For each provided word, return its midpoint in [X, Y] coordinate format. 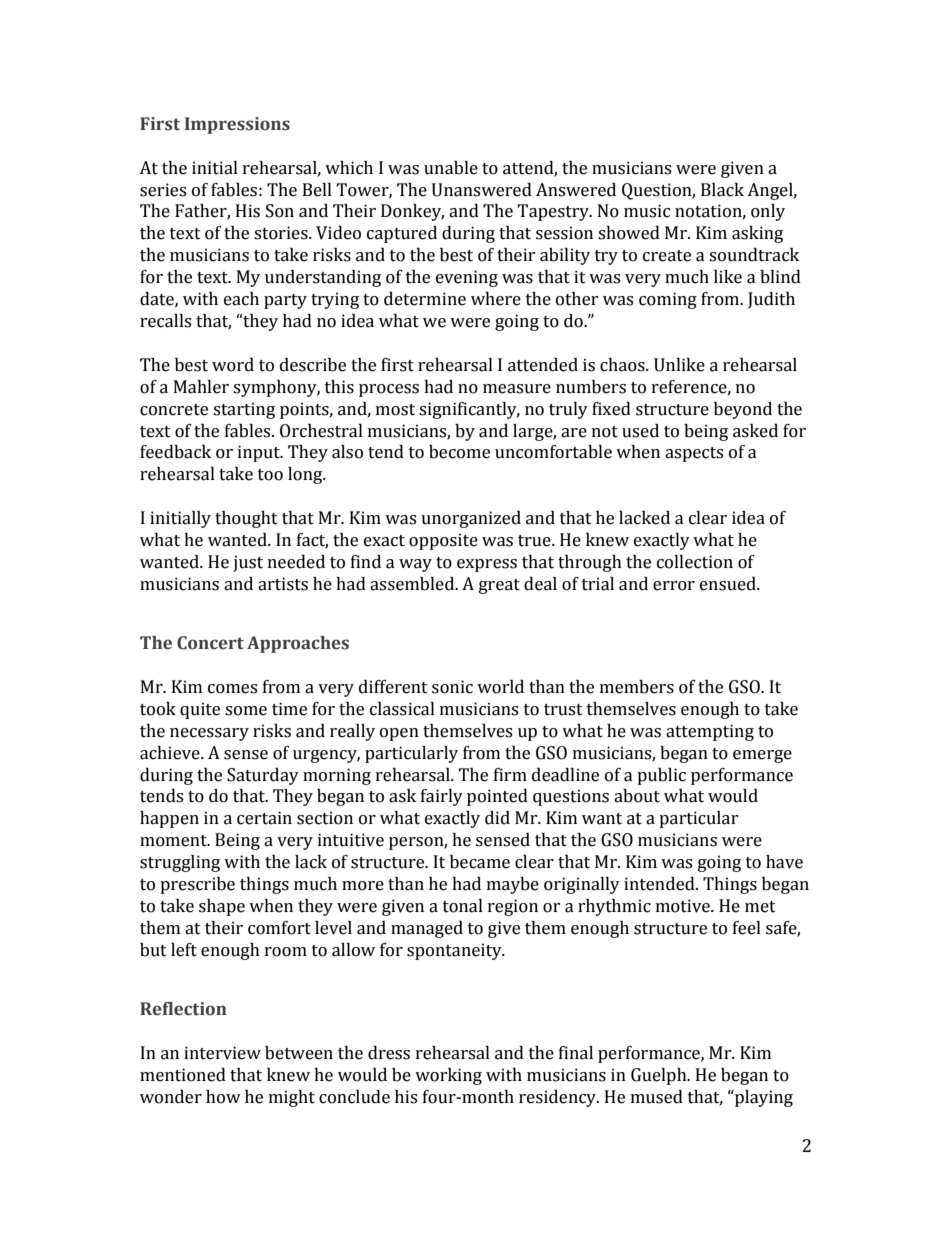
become [459, 452]
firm [510, 774]
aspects [694, 454]
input [260, 453]
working [448, 1076]
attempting [710, 732]
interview [222, 1053]
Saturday [263, 776]
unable [451, 168]
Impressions [237, 125]
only [768, 212]
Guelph [660, 1076]
